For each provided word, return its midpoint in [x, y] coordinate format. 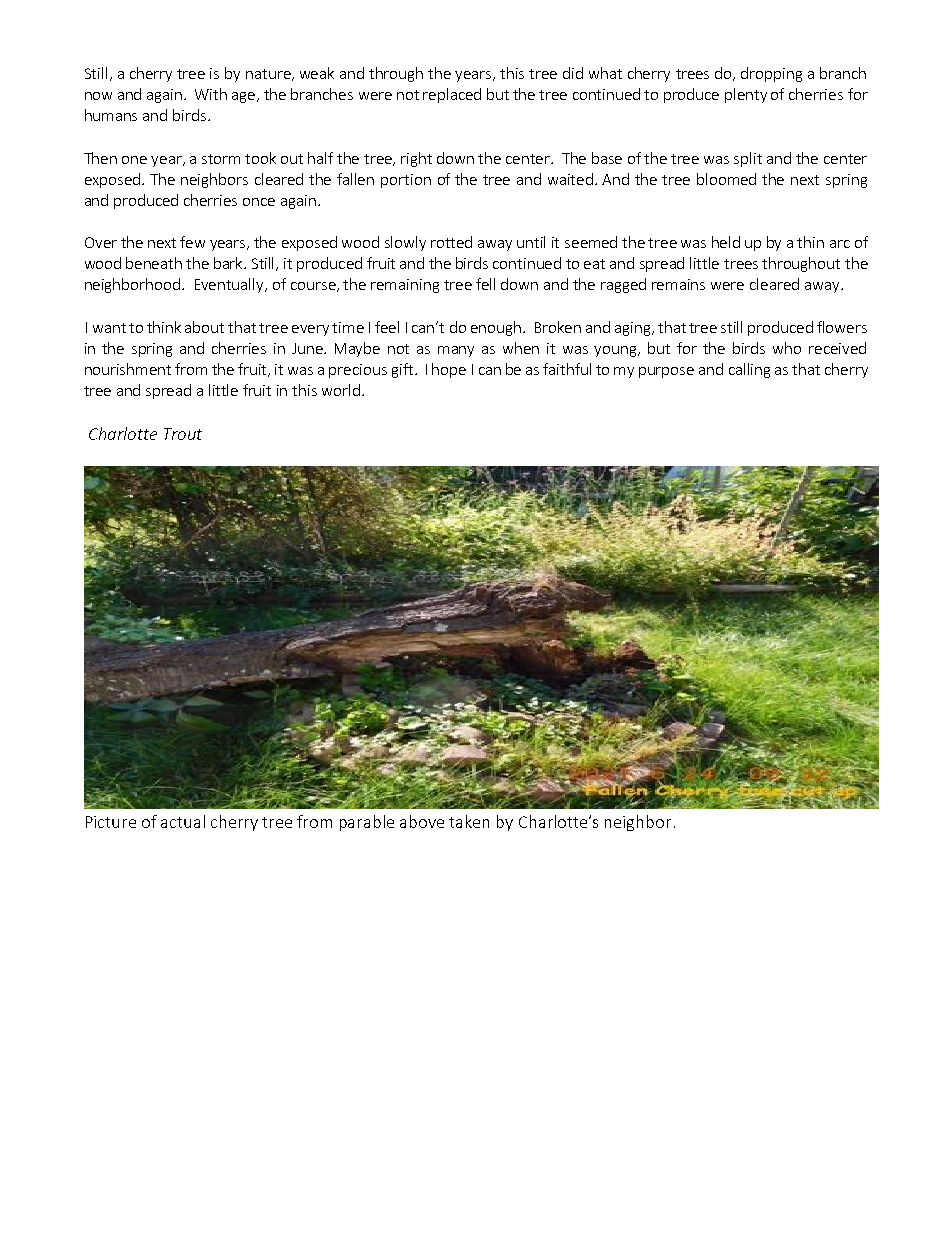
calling [749, 370]
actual [183, 821]
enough [496, 328]
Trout [183, 434]
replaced [452, 95]
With [211, 94]
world [342, 390]
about [204, 327]
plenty [746, 95]
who [787, 348]
